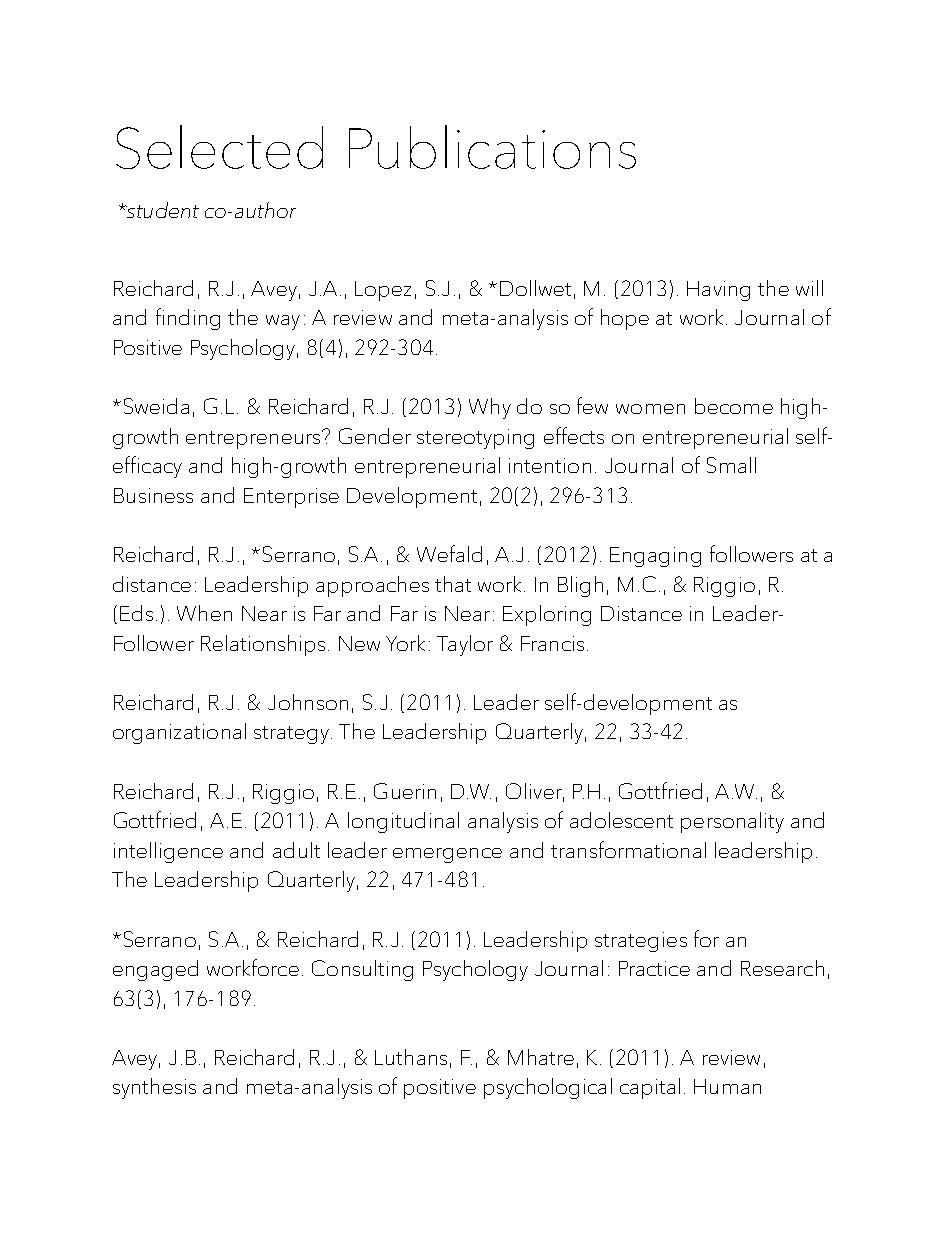 Image resolution: width=952 pixels, height=1233 pixels. I want to click on synthesis, so click(154, 1088).
